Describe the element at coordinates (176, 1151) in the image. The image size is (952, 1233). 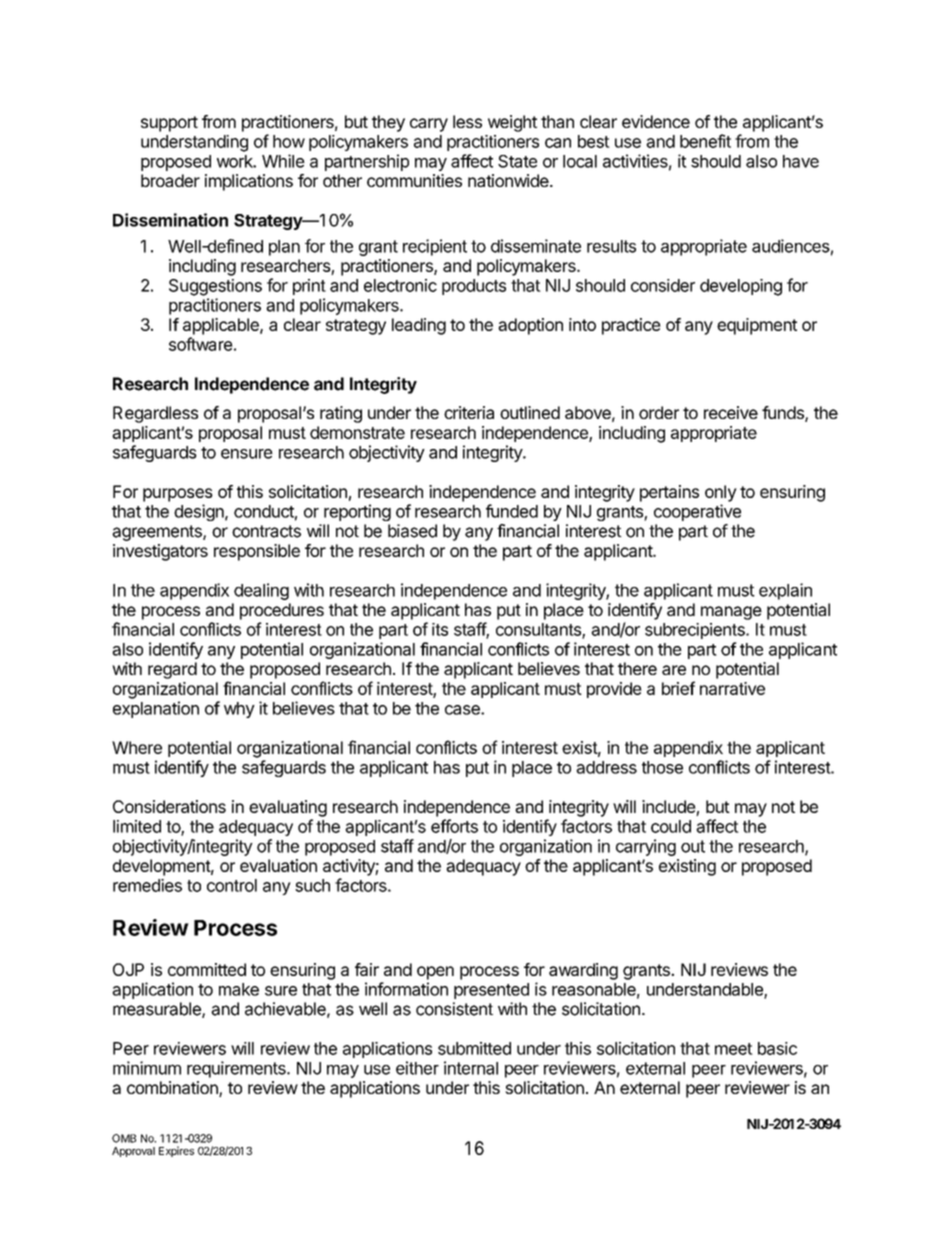
I see `Expires` at that location.
